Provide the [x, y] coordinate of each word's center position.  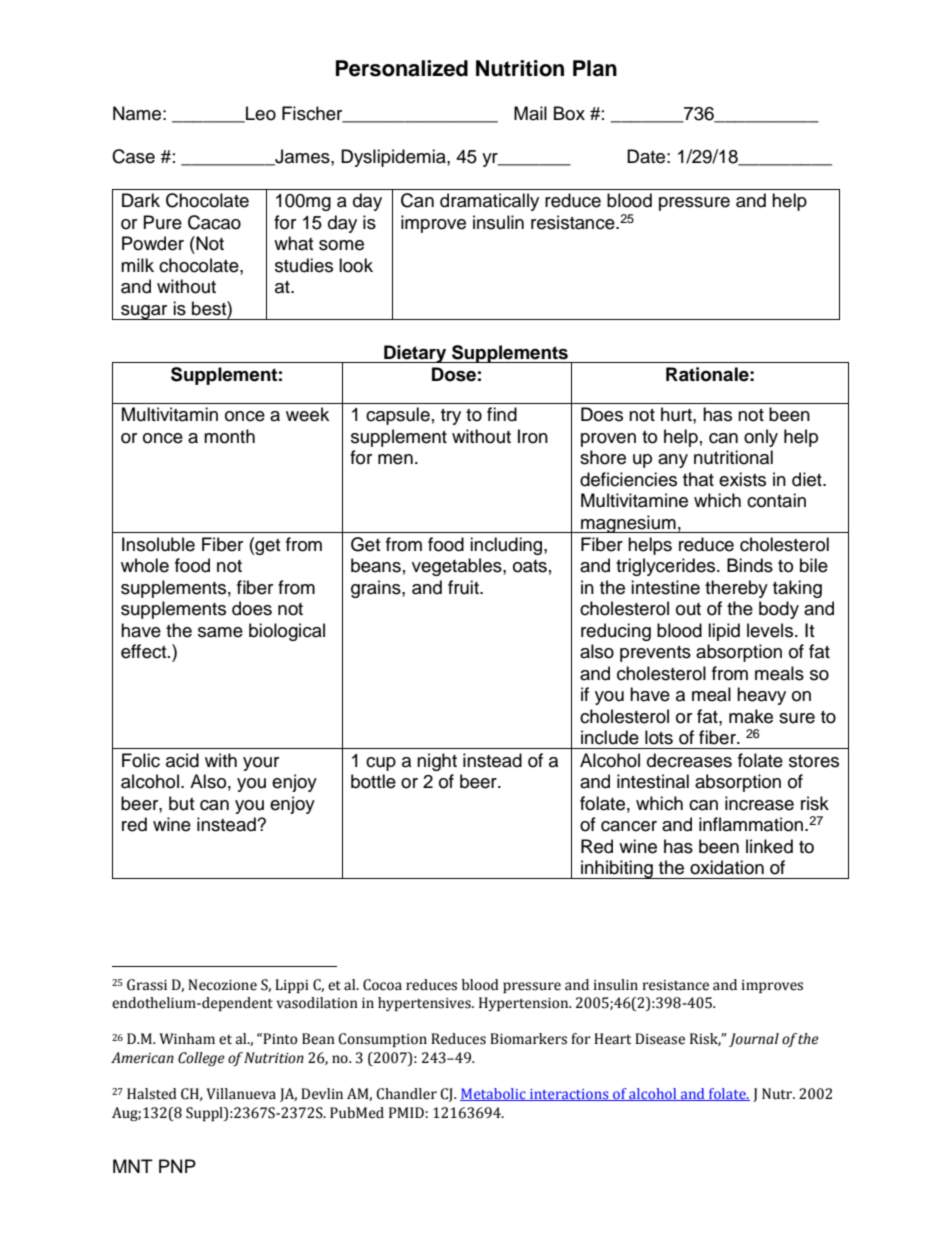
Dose [454, 374]
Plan [595, 68]
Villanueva [241, 1094]
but [181, 803]
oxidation [727, 867]
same [220, 632]
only [761, 438]
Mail [530, 113]
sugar [144, 312]
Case [133, 156]
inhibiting [617, 869]
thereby [736, 589]
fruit [464, 587]
